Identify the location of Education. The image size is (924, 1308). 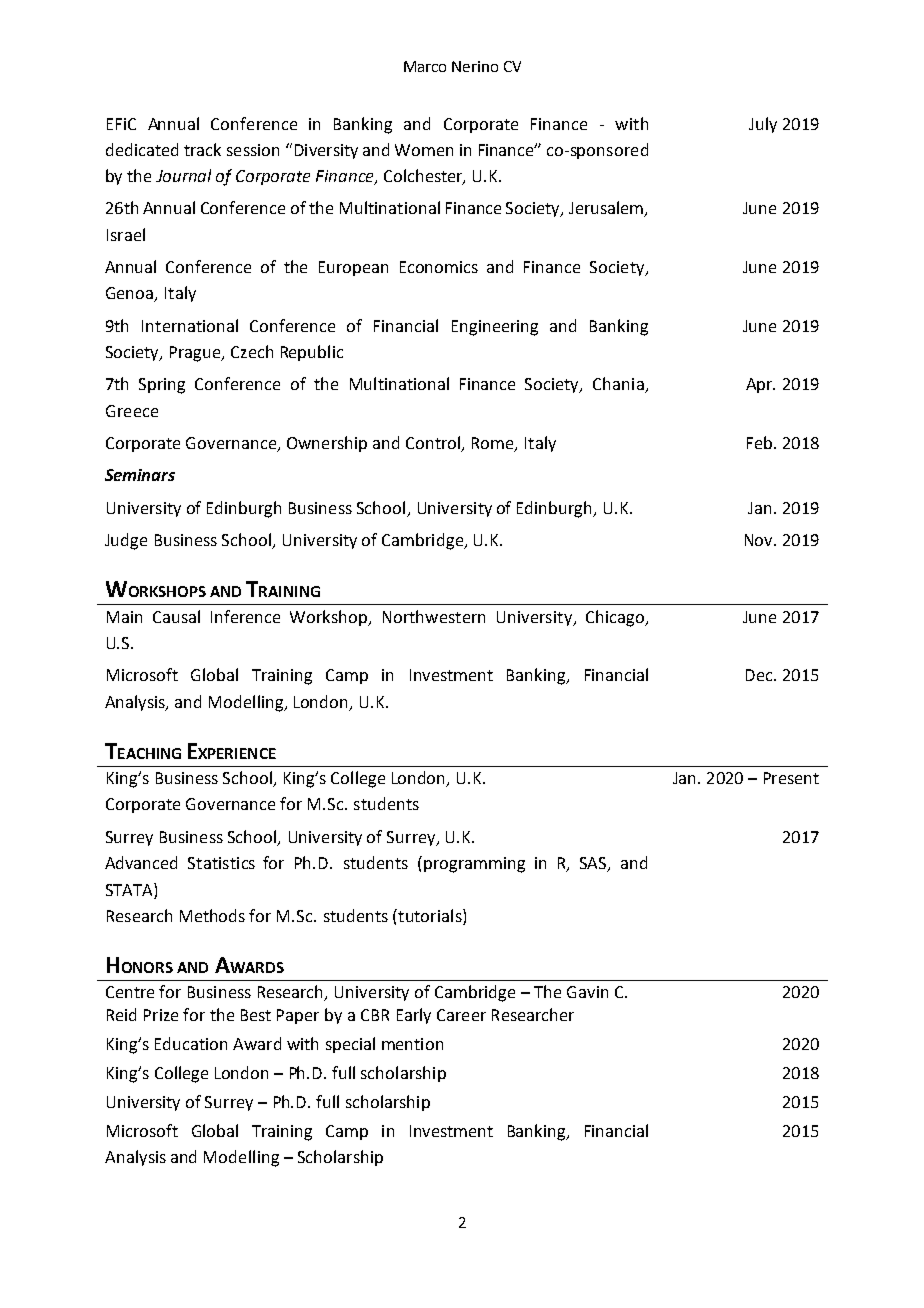
(191, 1043).
